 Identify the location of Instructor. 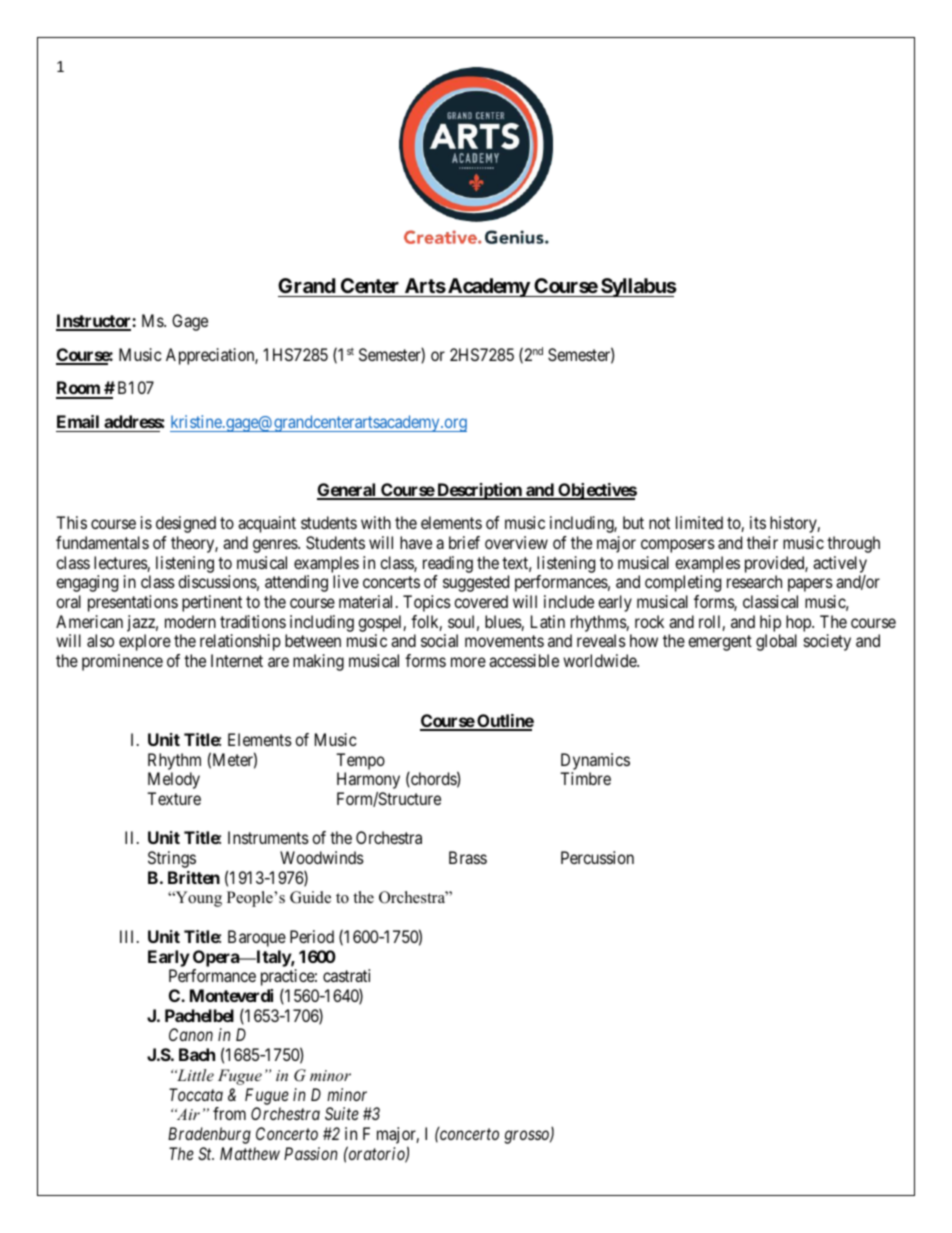
(94, 322).
